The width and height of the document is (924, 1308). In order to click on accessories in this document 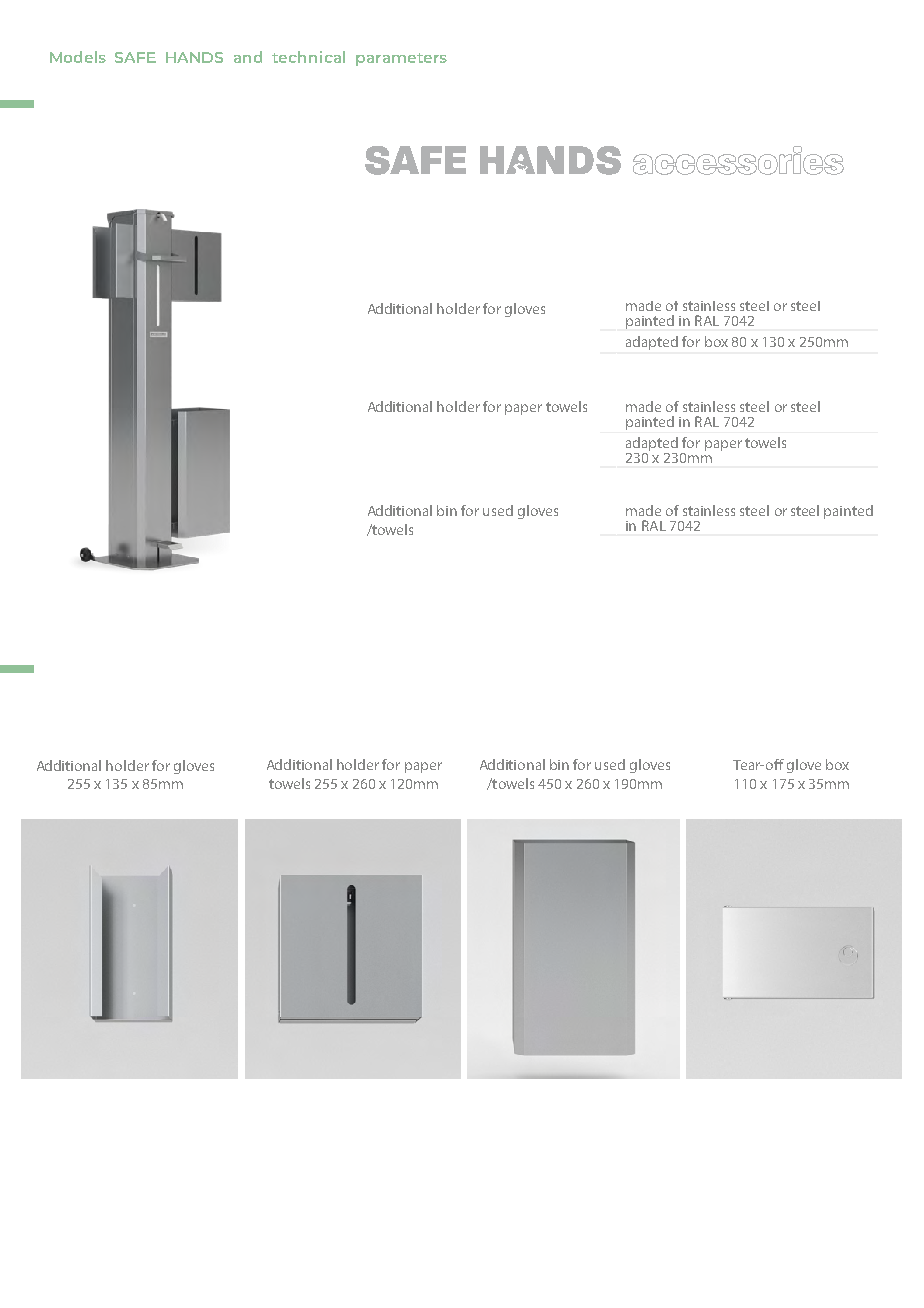, I will do `click(738, 160)`.
